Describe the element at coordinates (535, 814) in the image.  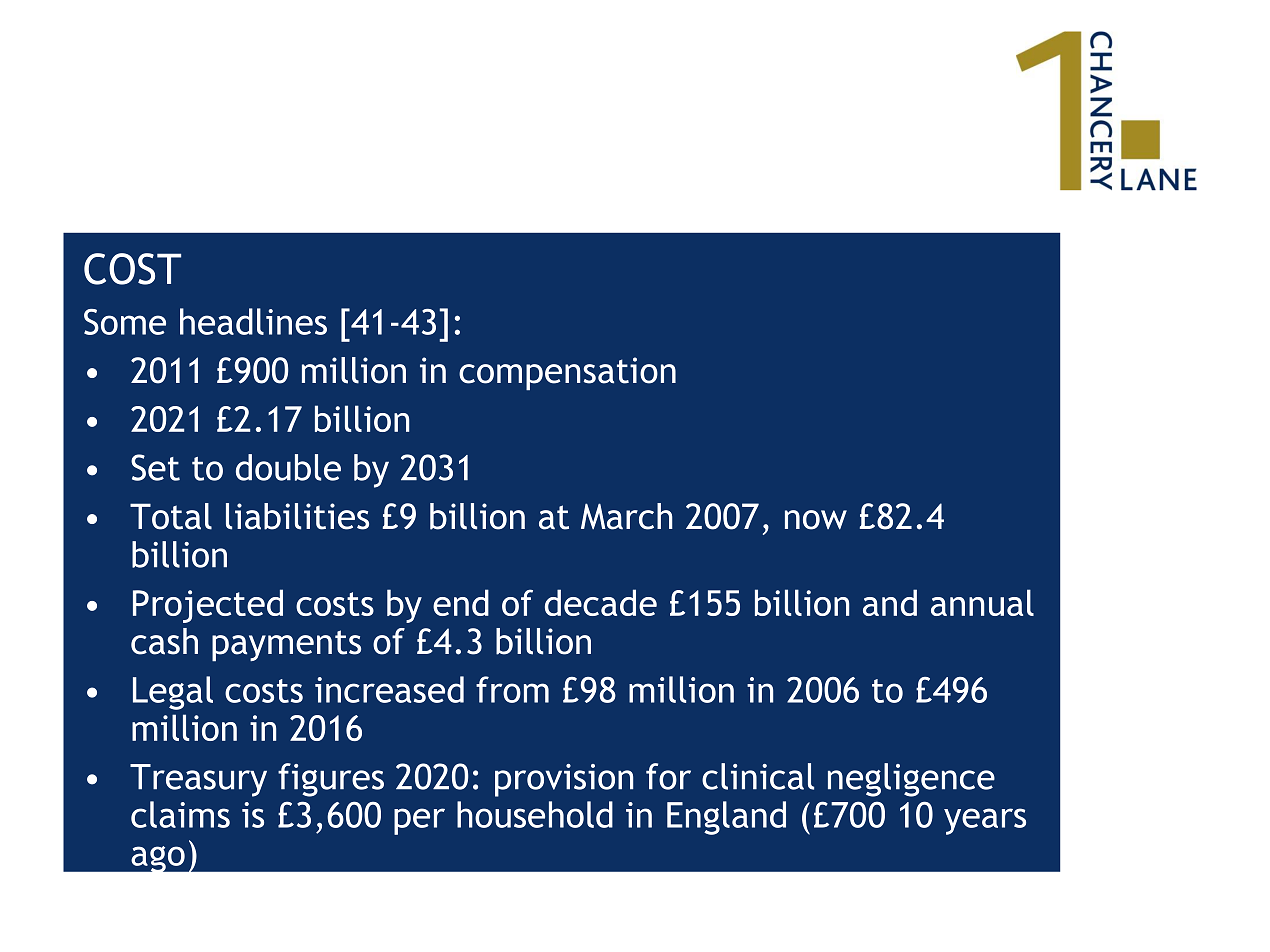
I see `household` at that location.
